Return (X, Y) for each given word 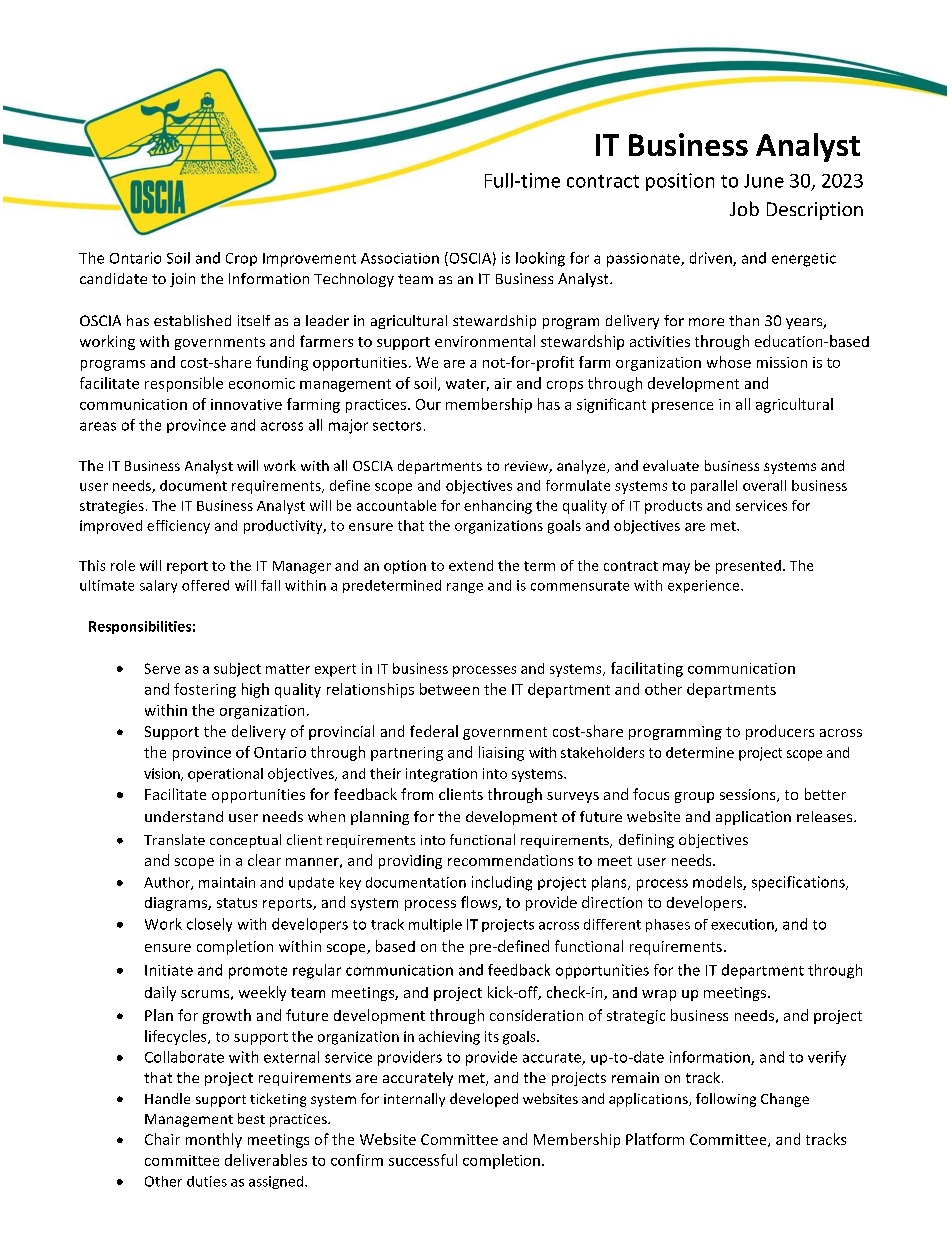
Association (400, 258)
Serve (162, 668)
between (449, 689)
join (182, 280)
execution (743, 925)
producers (780, 732)
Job (744, 208)
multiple (435, 925)
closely (209, 925)
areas (98, 426)
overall (764, 485)
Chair (162, 1139)
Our (428, 404)
